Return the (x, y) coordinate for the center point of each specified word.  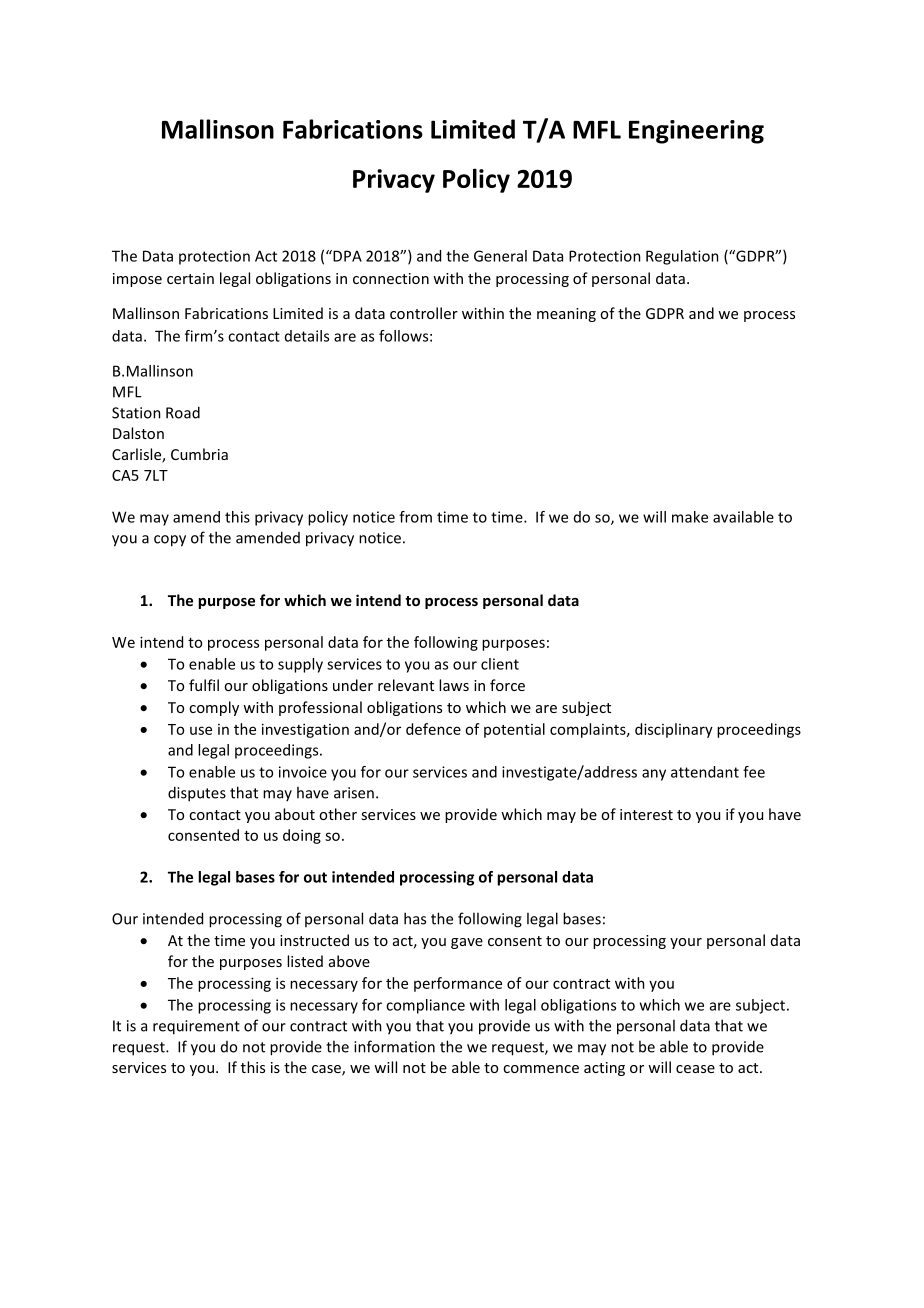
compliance (425, 1006)
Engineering (696, 132)
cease (695, 1069)
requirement (196, 1027)
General (500, 256)
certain (190, 278)
